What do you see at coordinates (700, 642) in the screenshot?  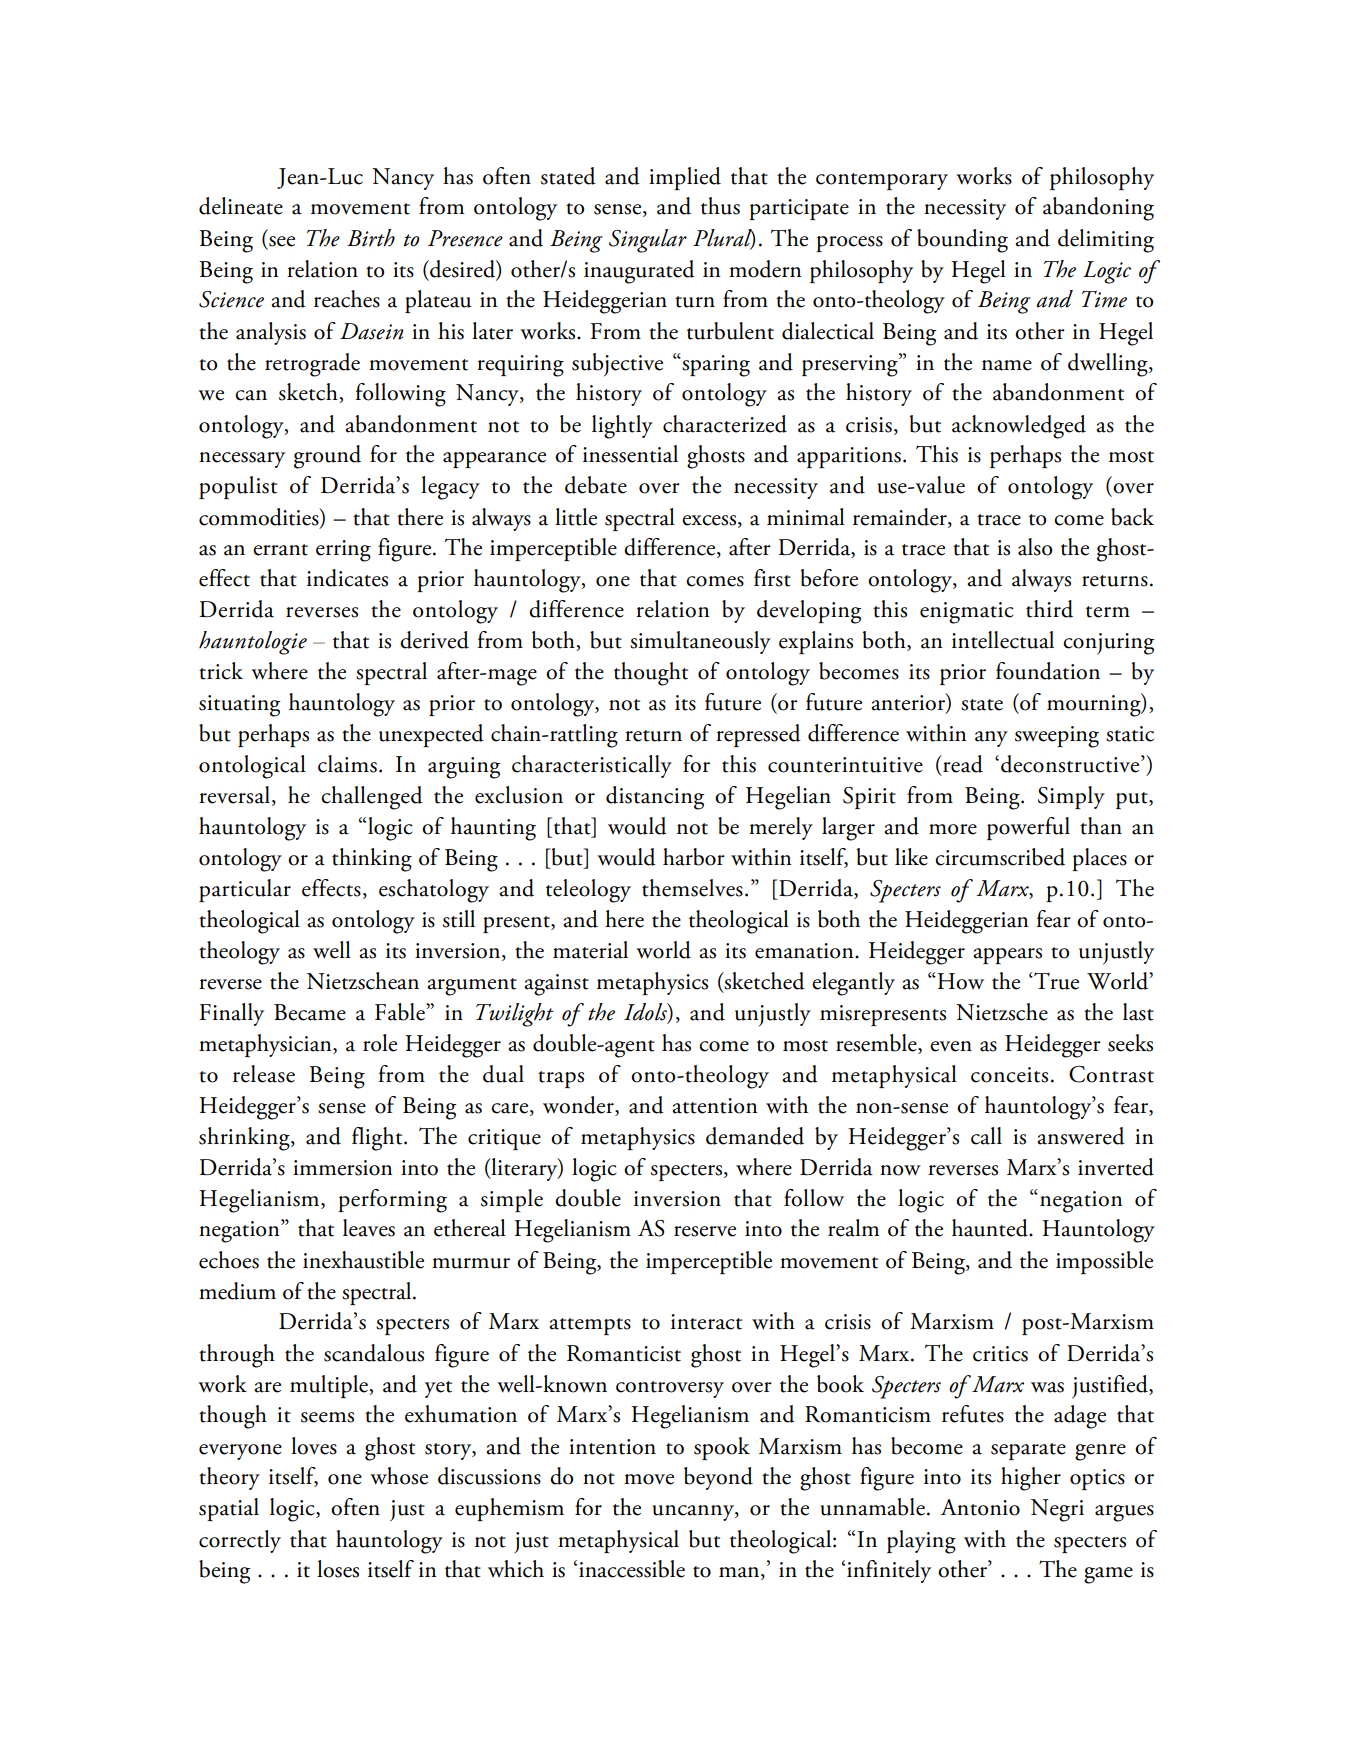 I see `simultaneously` at bounding box center [700, 642].
